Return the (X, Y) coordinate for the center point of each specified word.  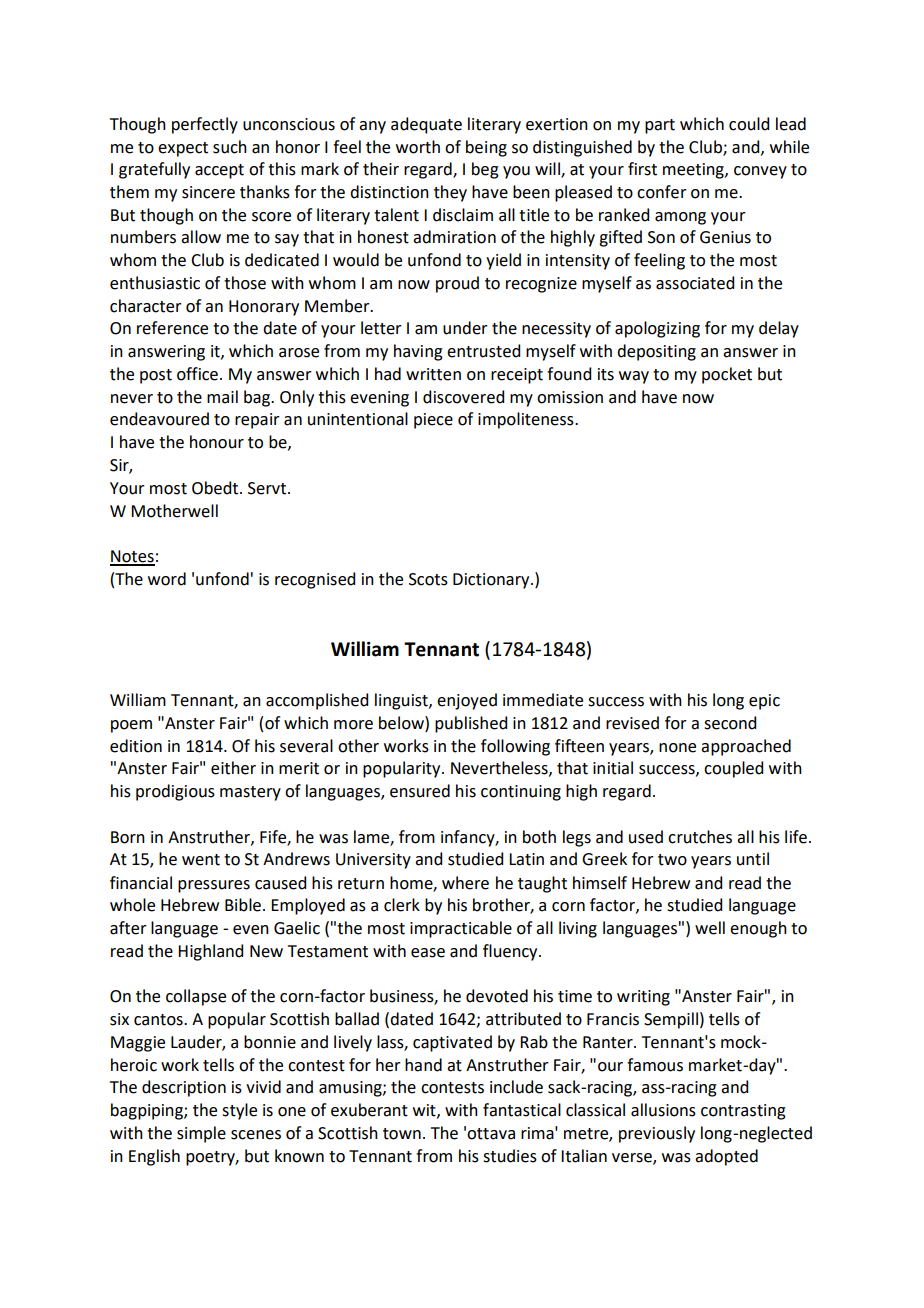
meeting (694, 171)
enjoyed (467, 701)
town (402, 1134)
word (167, 579)
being (486, 148)
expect (183, 149)
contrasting (743, 1112)
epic (764, 702)
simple (201, 1134)
